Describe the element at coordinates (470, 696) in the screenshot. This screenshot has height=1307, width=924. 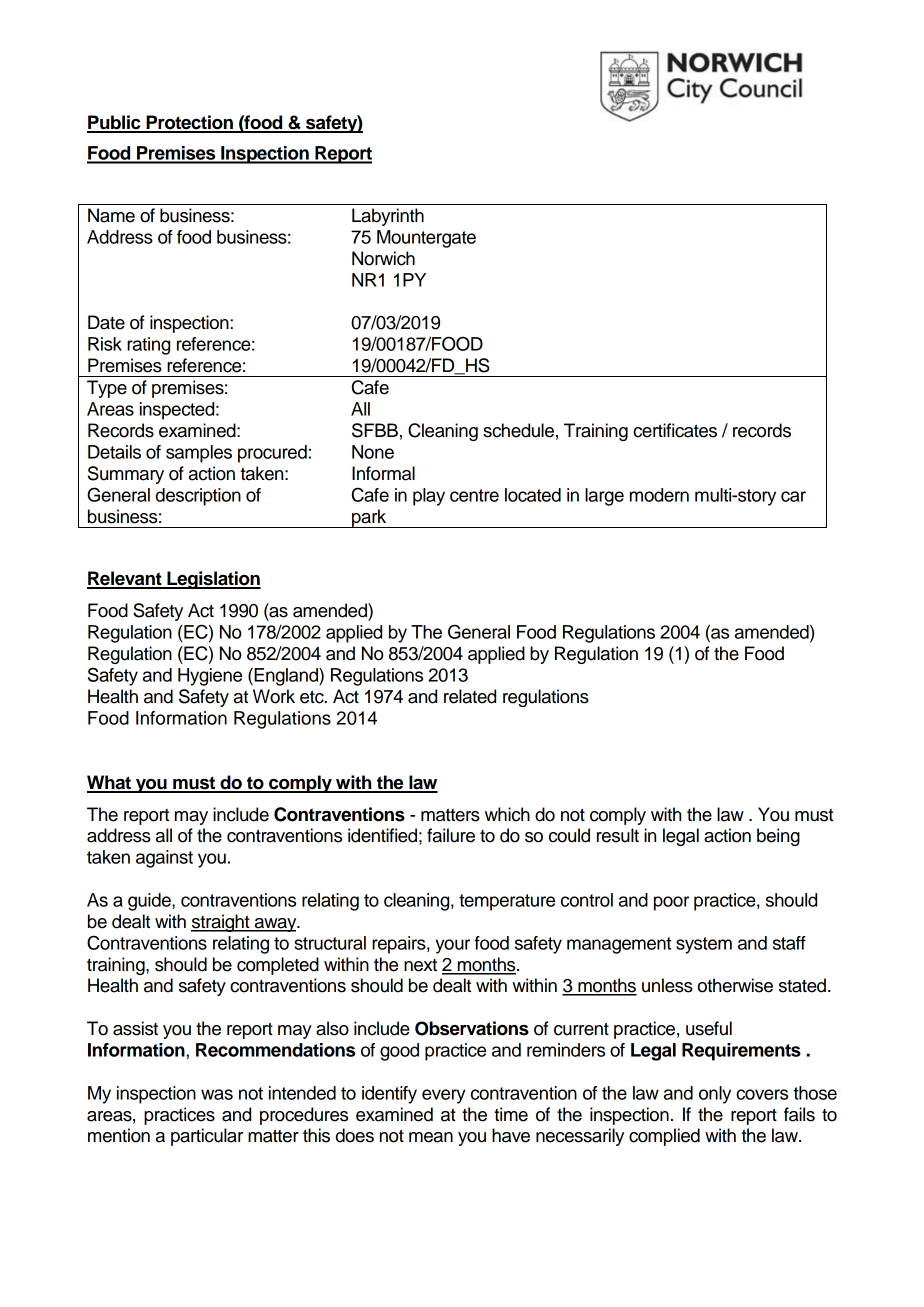
I see `related` at that location.
